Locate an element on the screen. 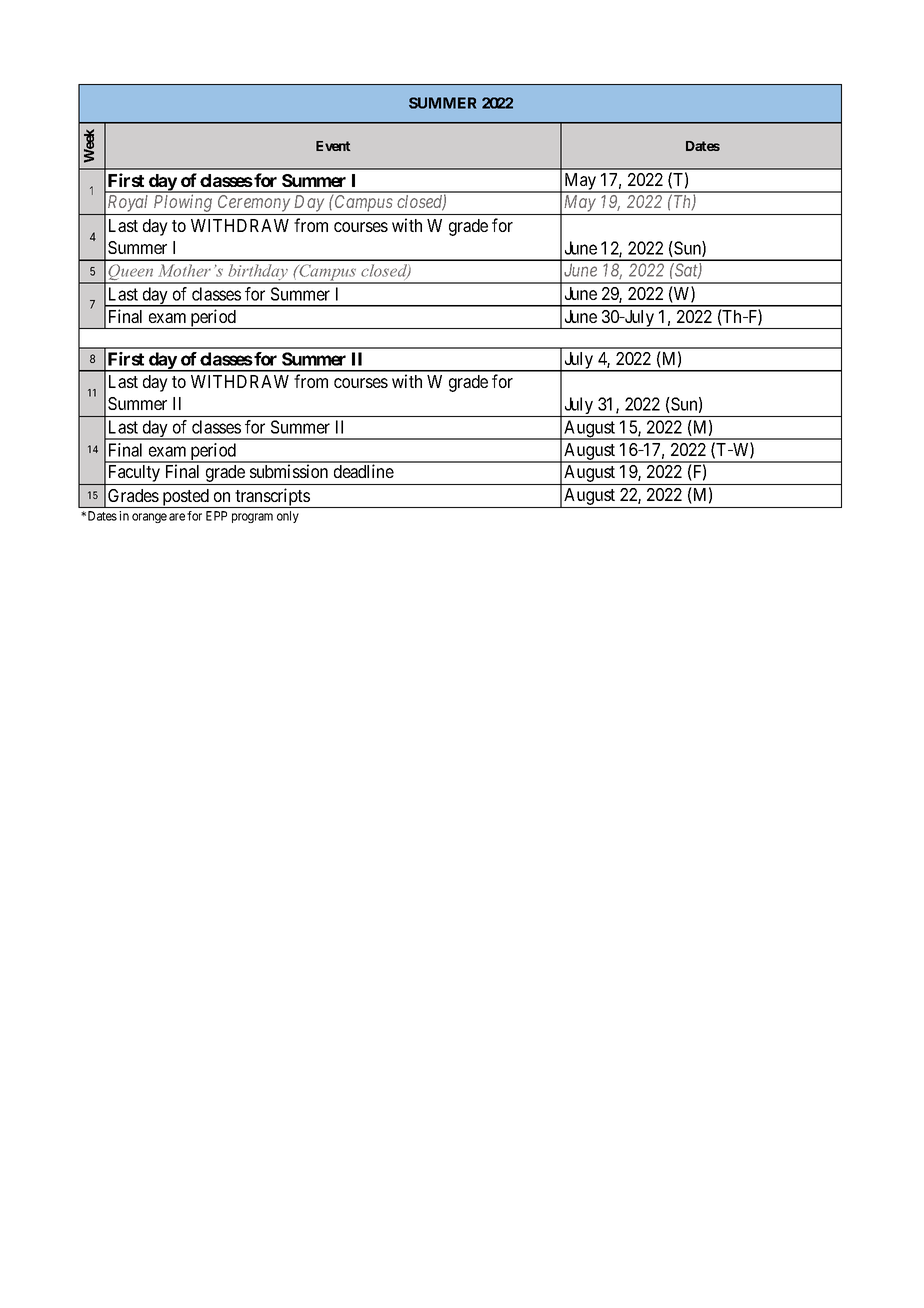  Plowing is located at coordinates (183, 204).
